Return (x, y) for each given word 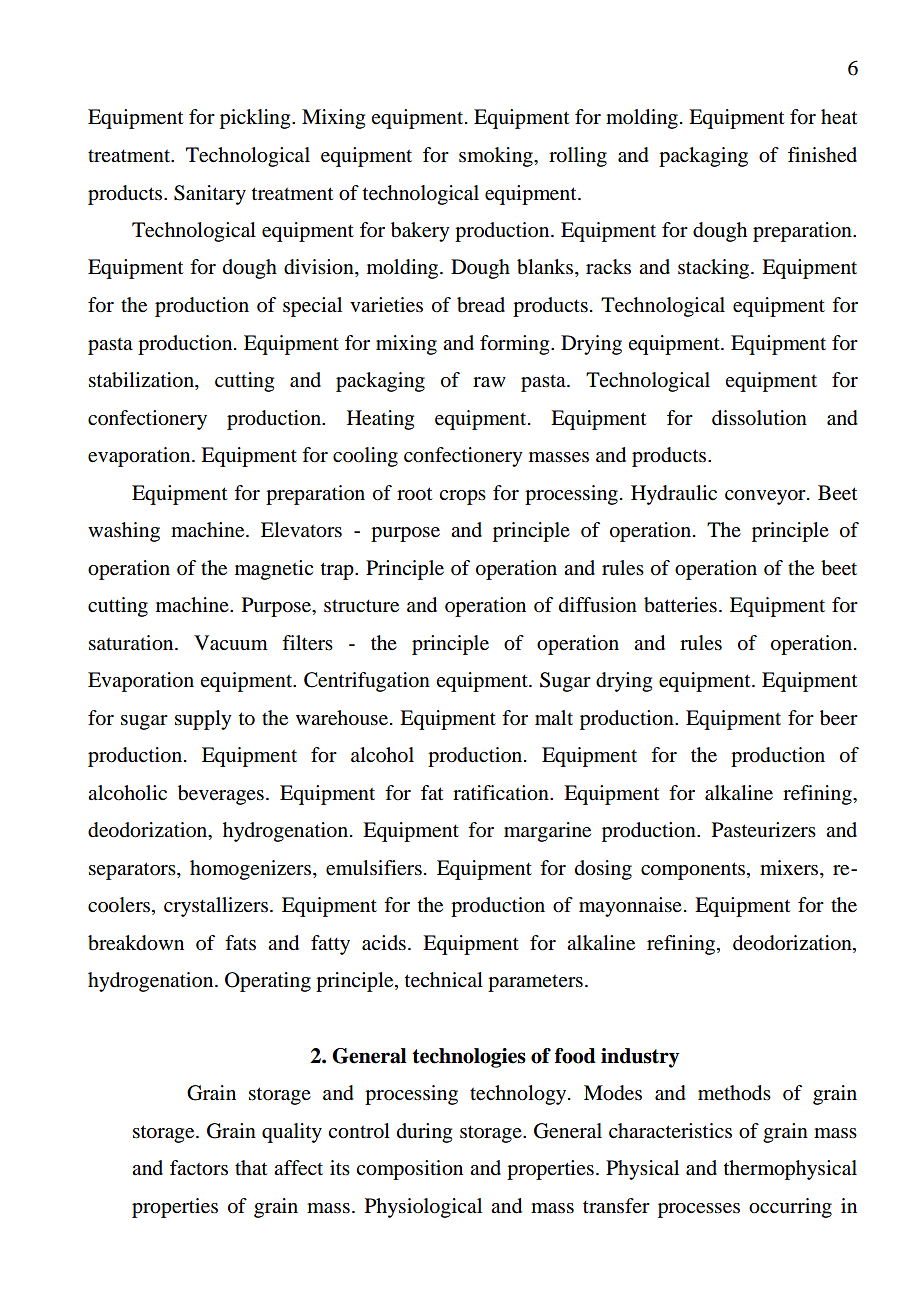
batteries (680, 605)
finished (822, 155)
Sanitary (210, 195)
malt (554, 717)
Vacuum (231, 643)
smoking (497, 157)
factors (199, 1168)
